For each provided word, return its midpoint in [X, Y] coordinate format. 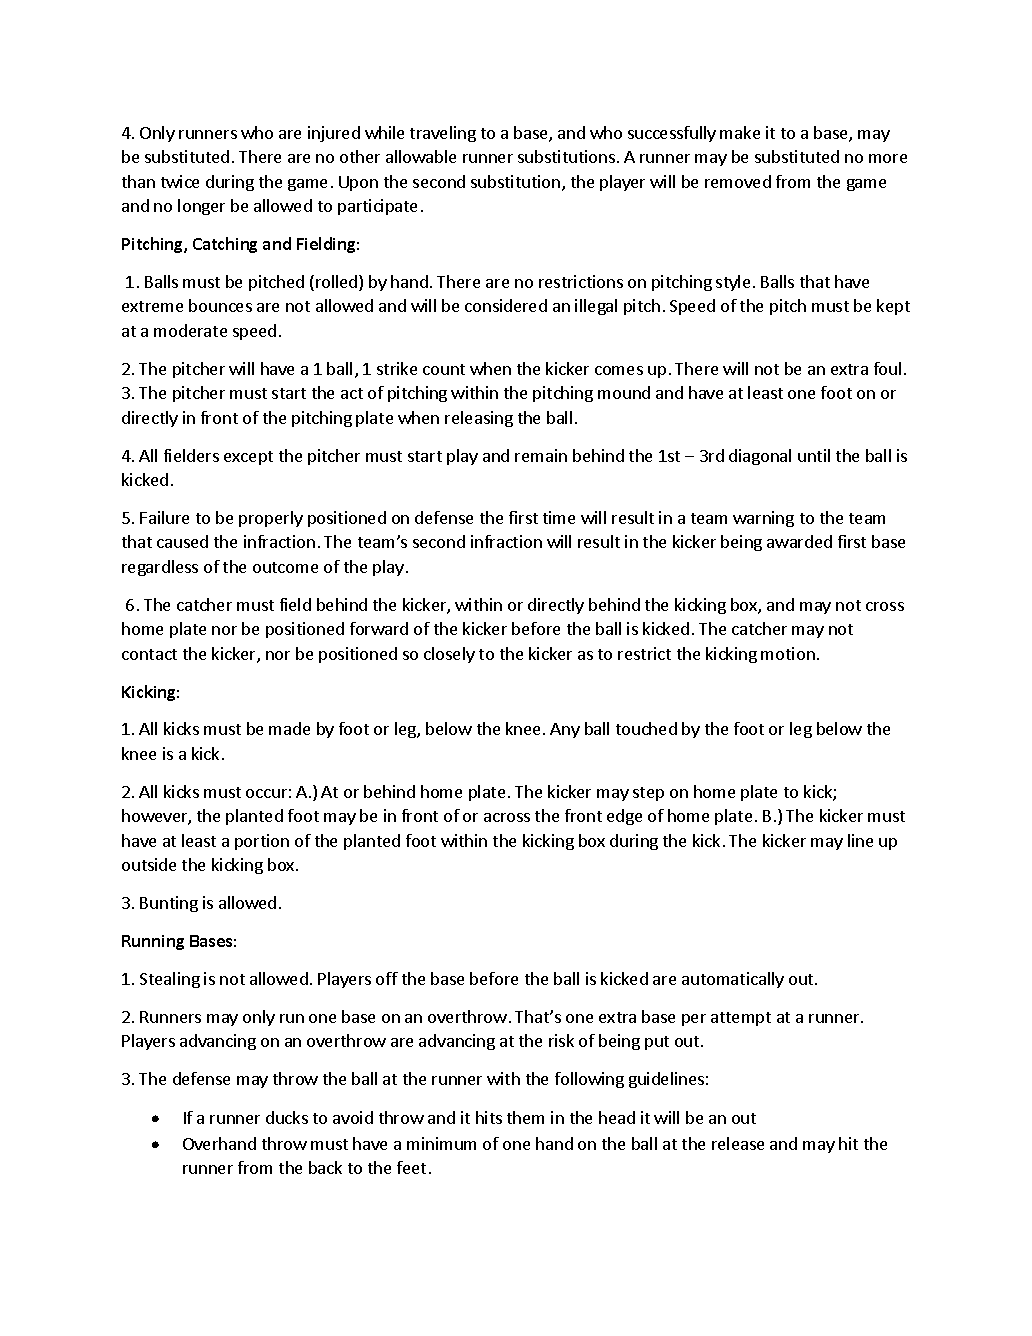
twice [180, 181]
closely [449, 655]
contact [149, 654]
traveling [443, 134]
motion [788, 653]
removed [738, 181]
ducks [287, 1117]
